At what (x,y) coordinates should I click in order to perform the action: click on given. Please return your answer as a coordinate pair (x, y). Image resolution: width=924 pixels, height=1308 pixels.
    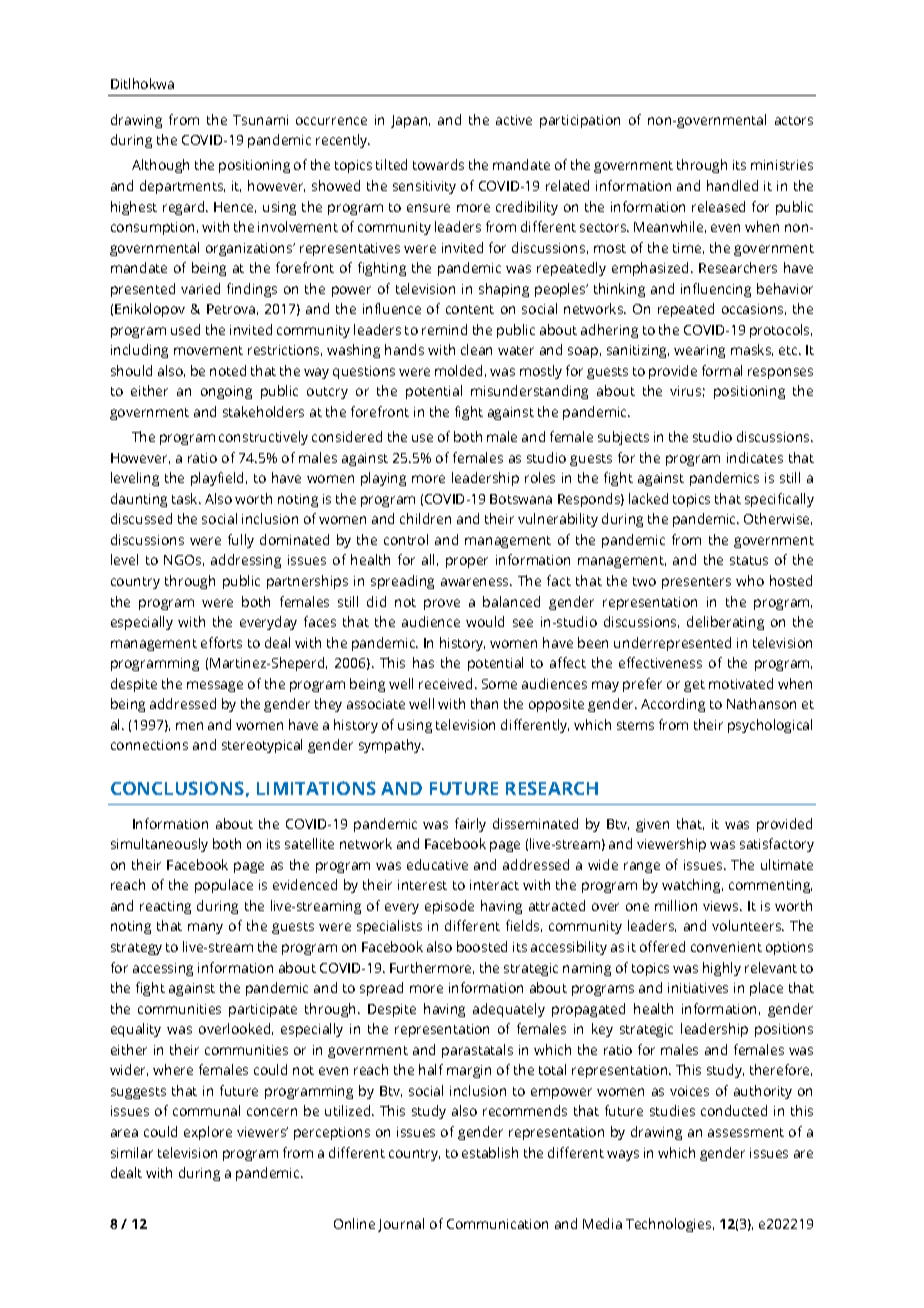
    Looking at the image, I should click on (652, 825).
